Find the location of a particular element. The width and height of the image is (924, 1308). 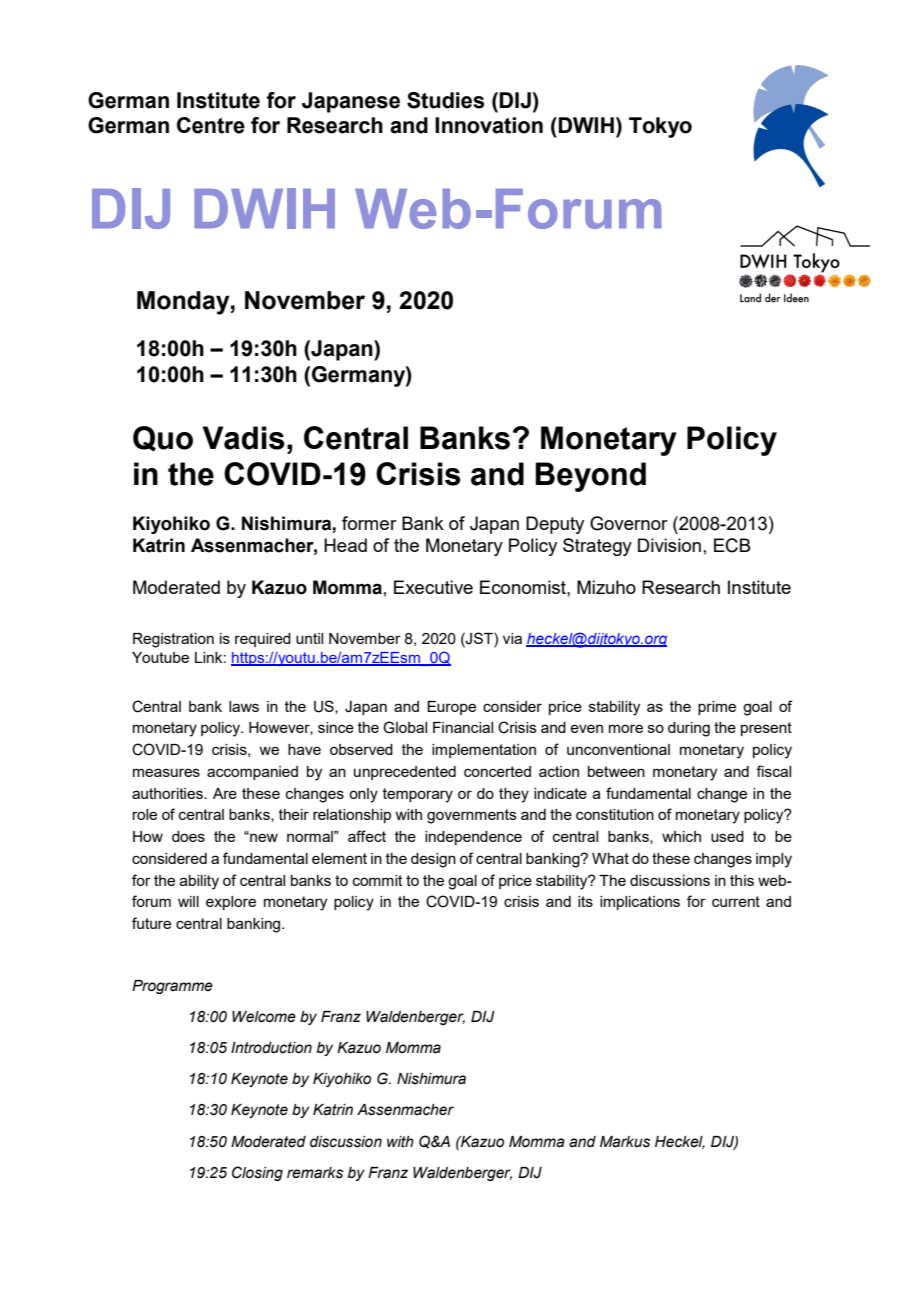

Financial is located at coordinates (463, 727).
